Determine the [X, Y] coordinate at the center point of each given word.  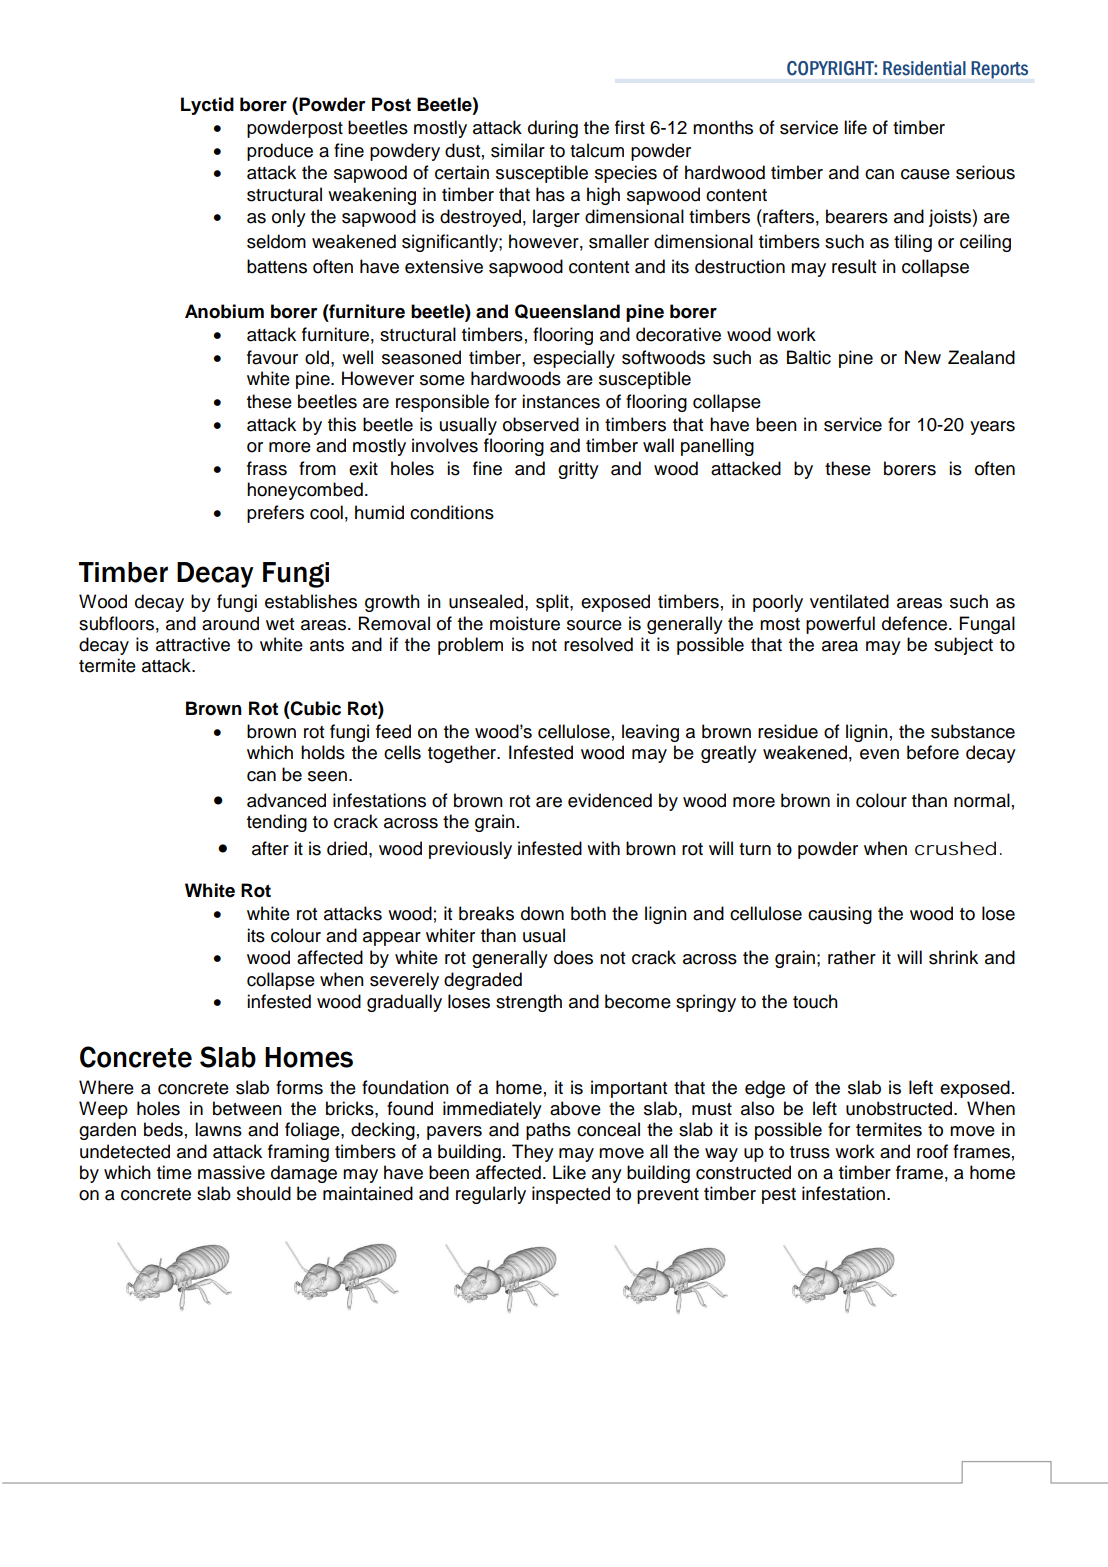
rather [852, 957]
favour [272, 357]
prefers [275, 514]
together [463, 754]
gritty [578, 470]
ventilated [849, 601]
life [855, 127]
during [553, 129]
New [923, 357]
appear [392, 939]
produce [280, 152]
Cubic [315, 708]
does [573, 957]
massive [231, 1172]
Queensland [567, 311]
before [933, 752]
